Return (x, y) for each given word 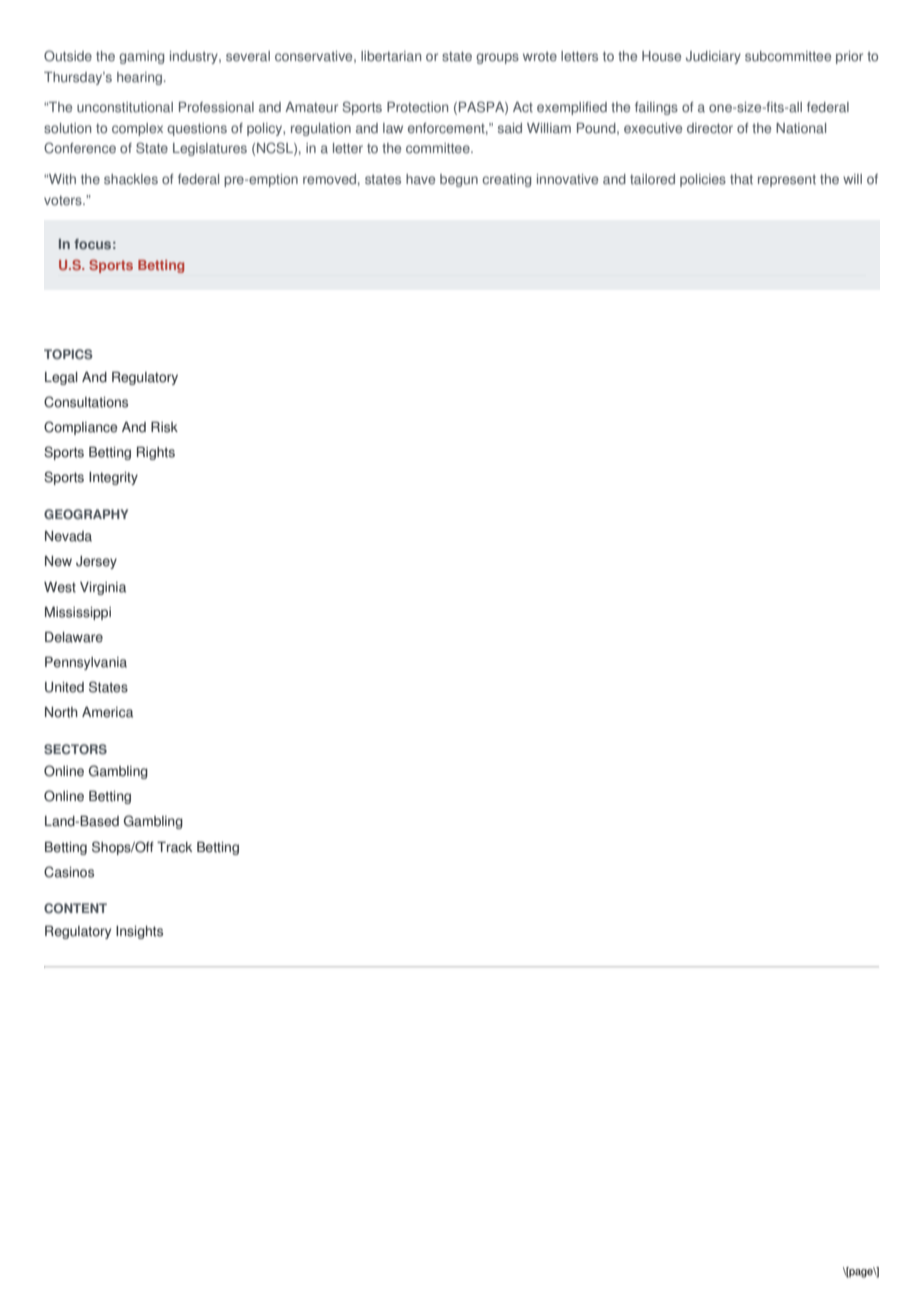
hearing (141, 78)
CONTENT (75, 908)
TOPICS (68, 354)
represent (787, 181)
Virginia (103, 588)
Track (174, 847)
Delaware (74, 637)
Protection (417, 107)
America (107, 712)
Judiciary (713, 57)
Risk (164, 427)
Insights (139, 932)
